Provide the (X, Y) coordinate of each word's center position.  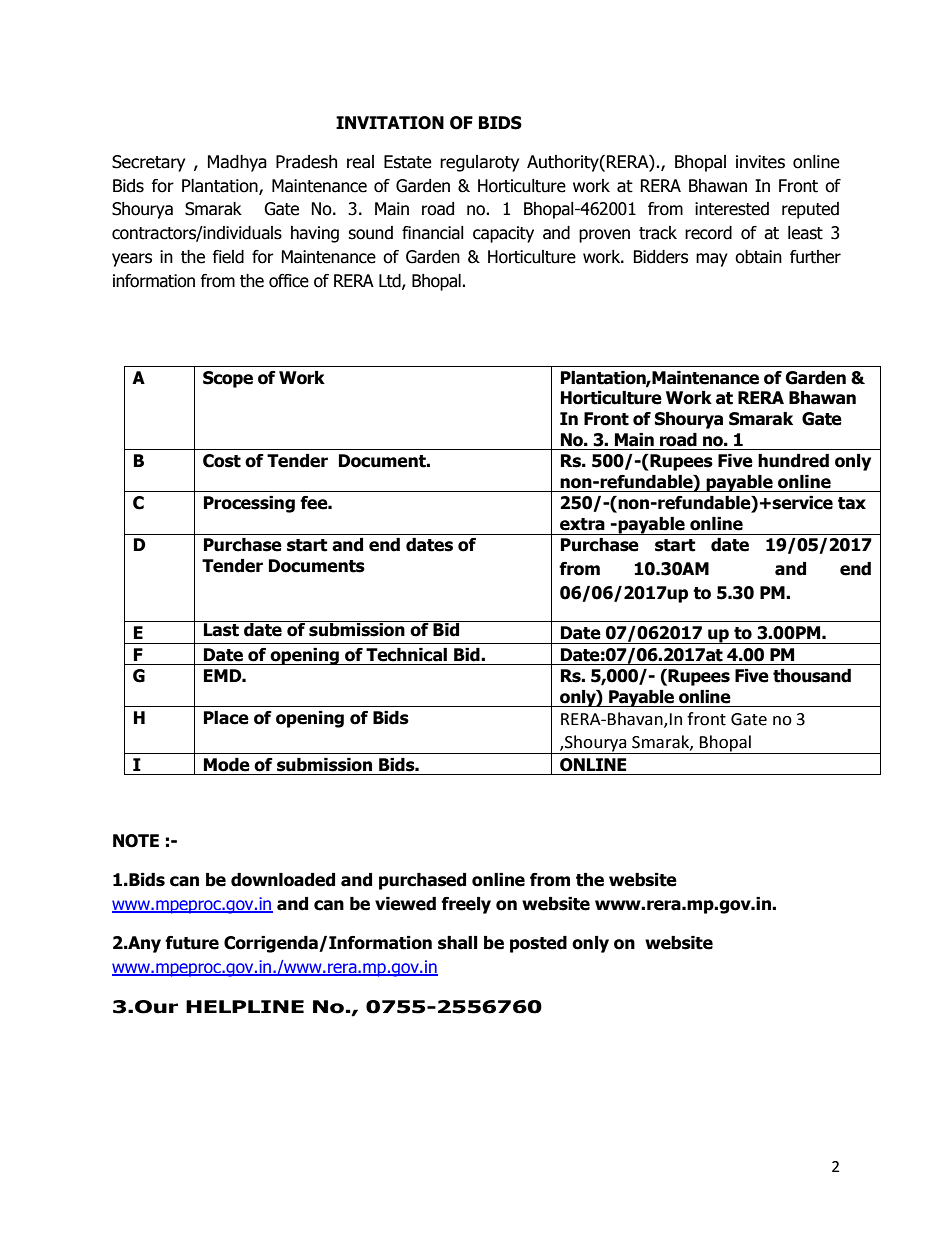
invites (760, 162)
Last (221, 629)
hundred (793, 461)
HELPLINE (245, 1006)
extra (582, 524)
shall (457, 943)
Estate (408, 162)
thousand (812, 676)
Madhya (237, 163)
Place (226, 718)
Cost (222, 461)
